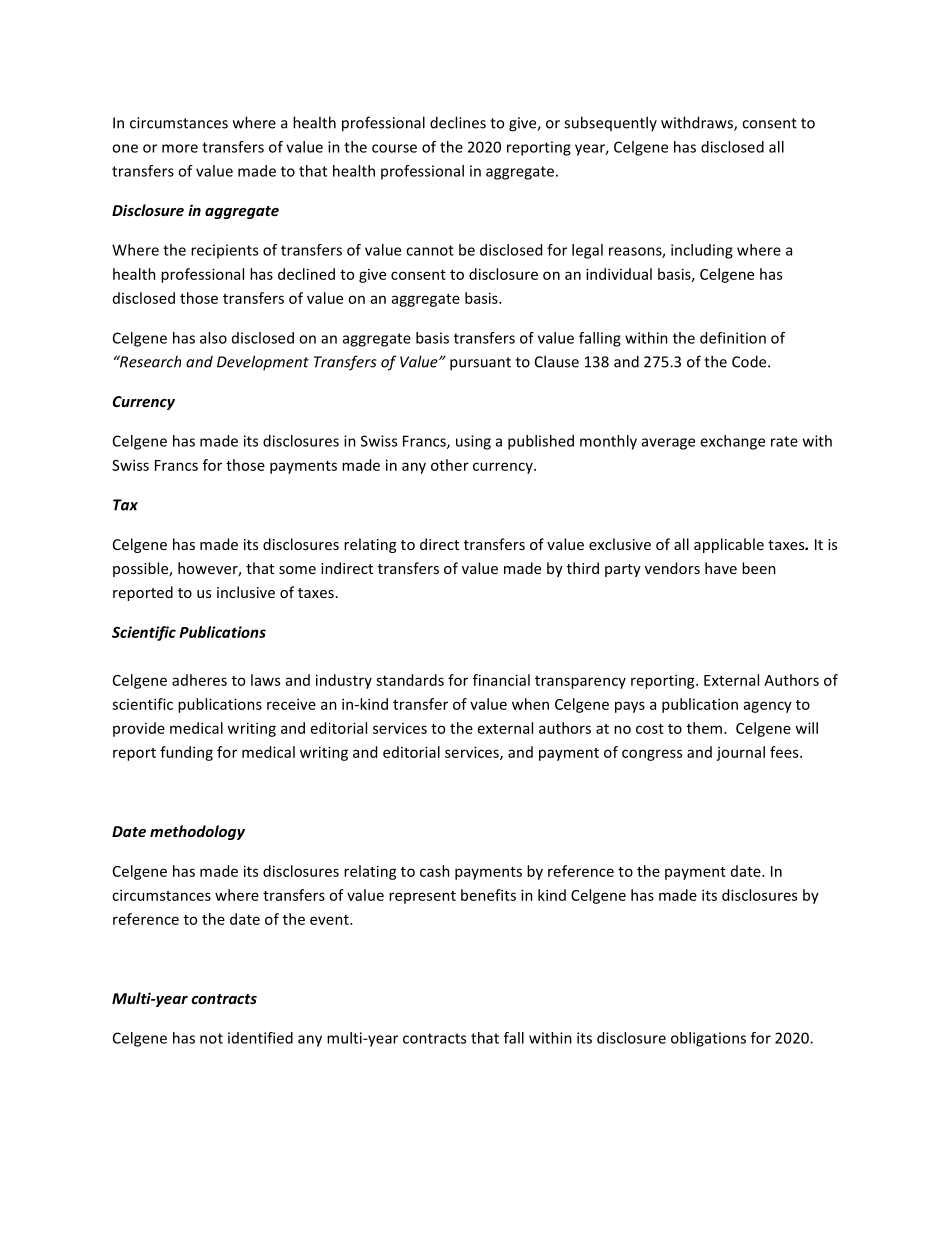 The height and width of the screenshot is (1233, 952). What do you see at coordinates (610, 123) in the screenshot?
I see `subsequently` at bounding box center [610, 123].
